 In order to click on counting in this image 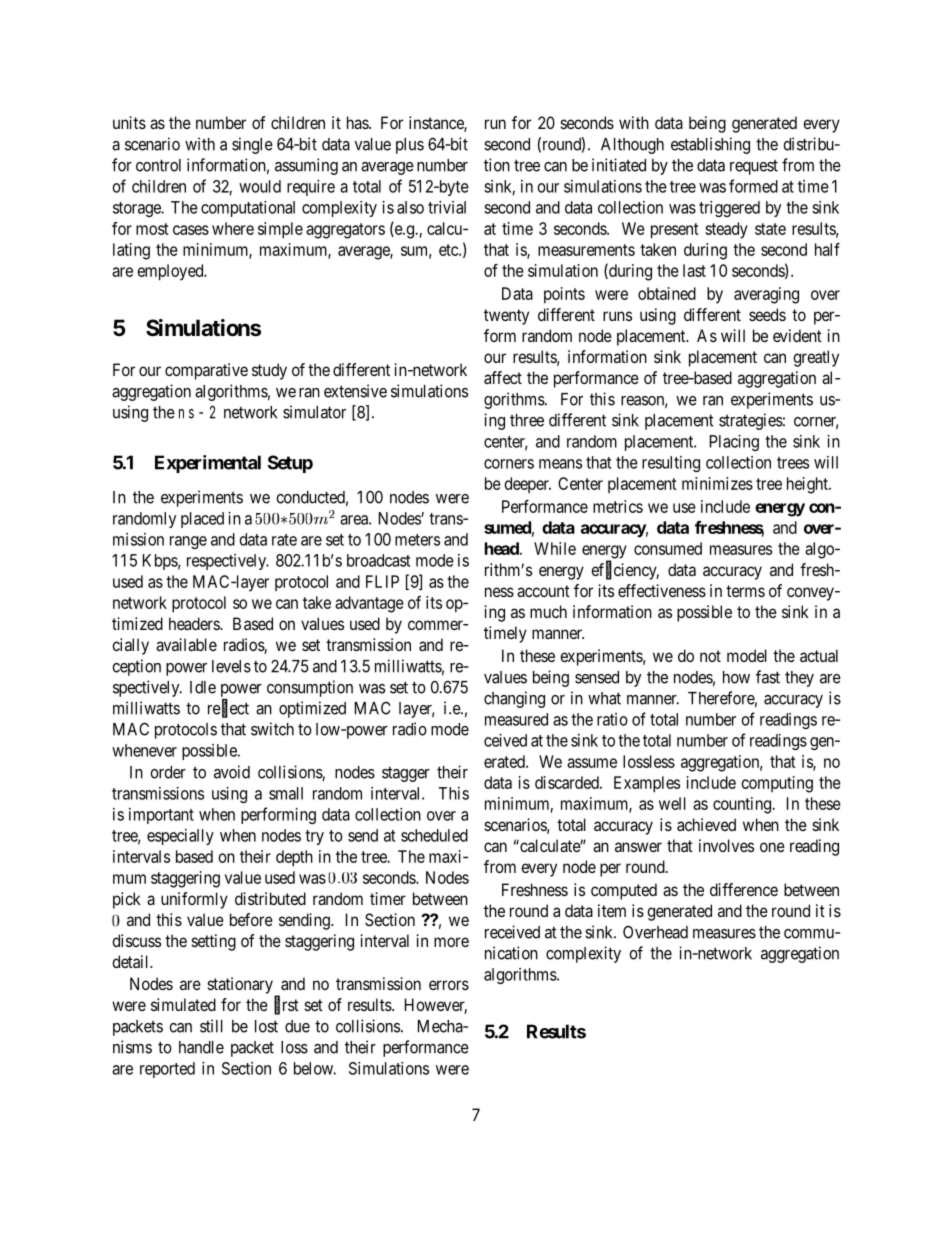, I will do `click(743, 805)`.
